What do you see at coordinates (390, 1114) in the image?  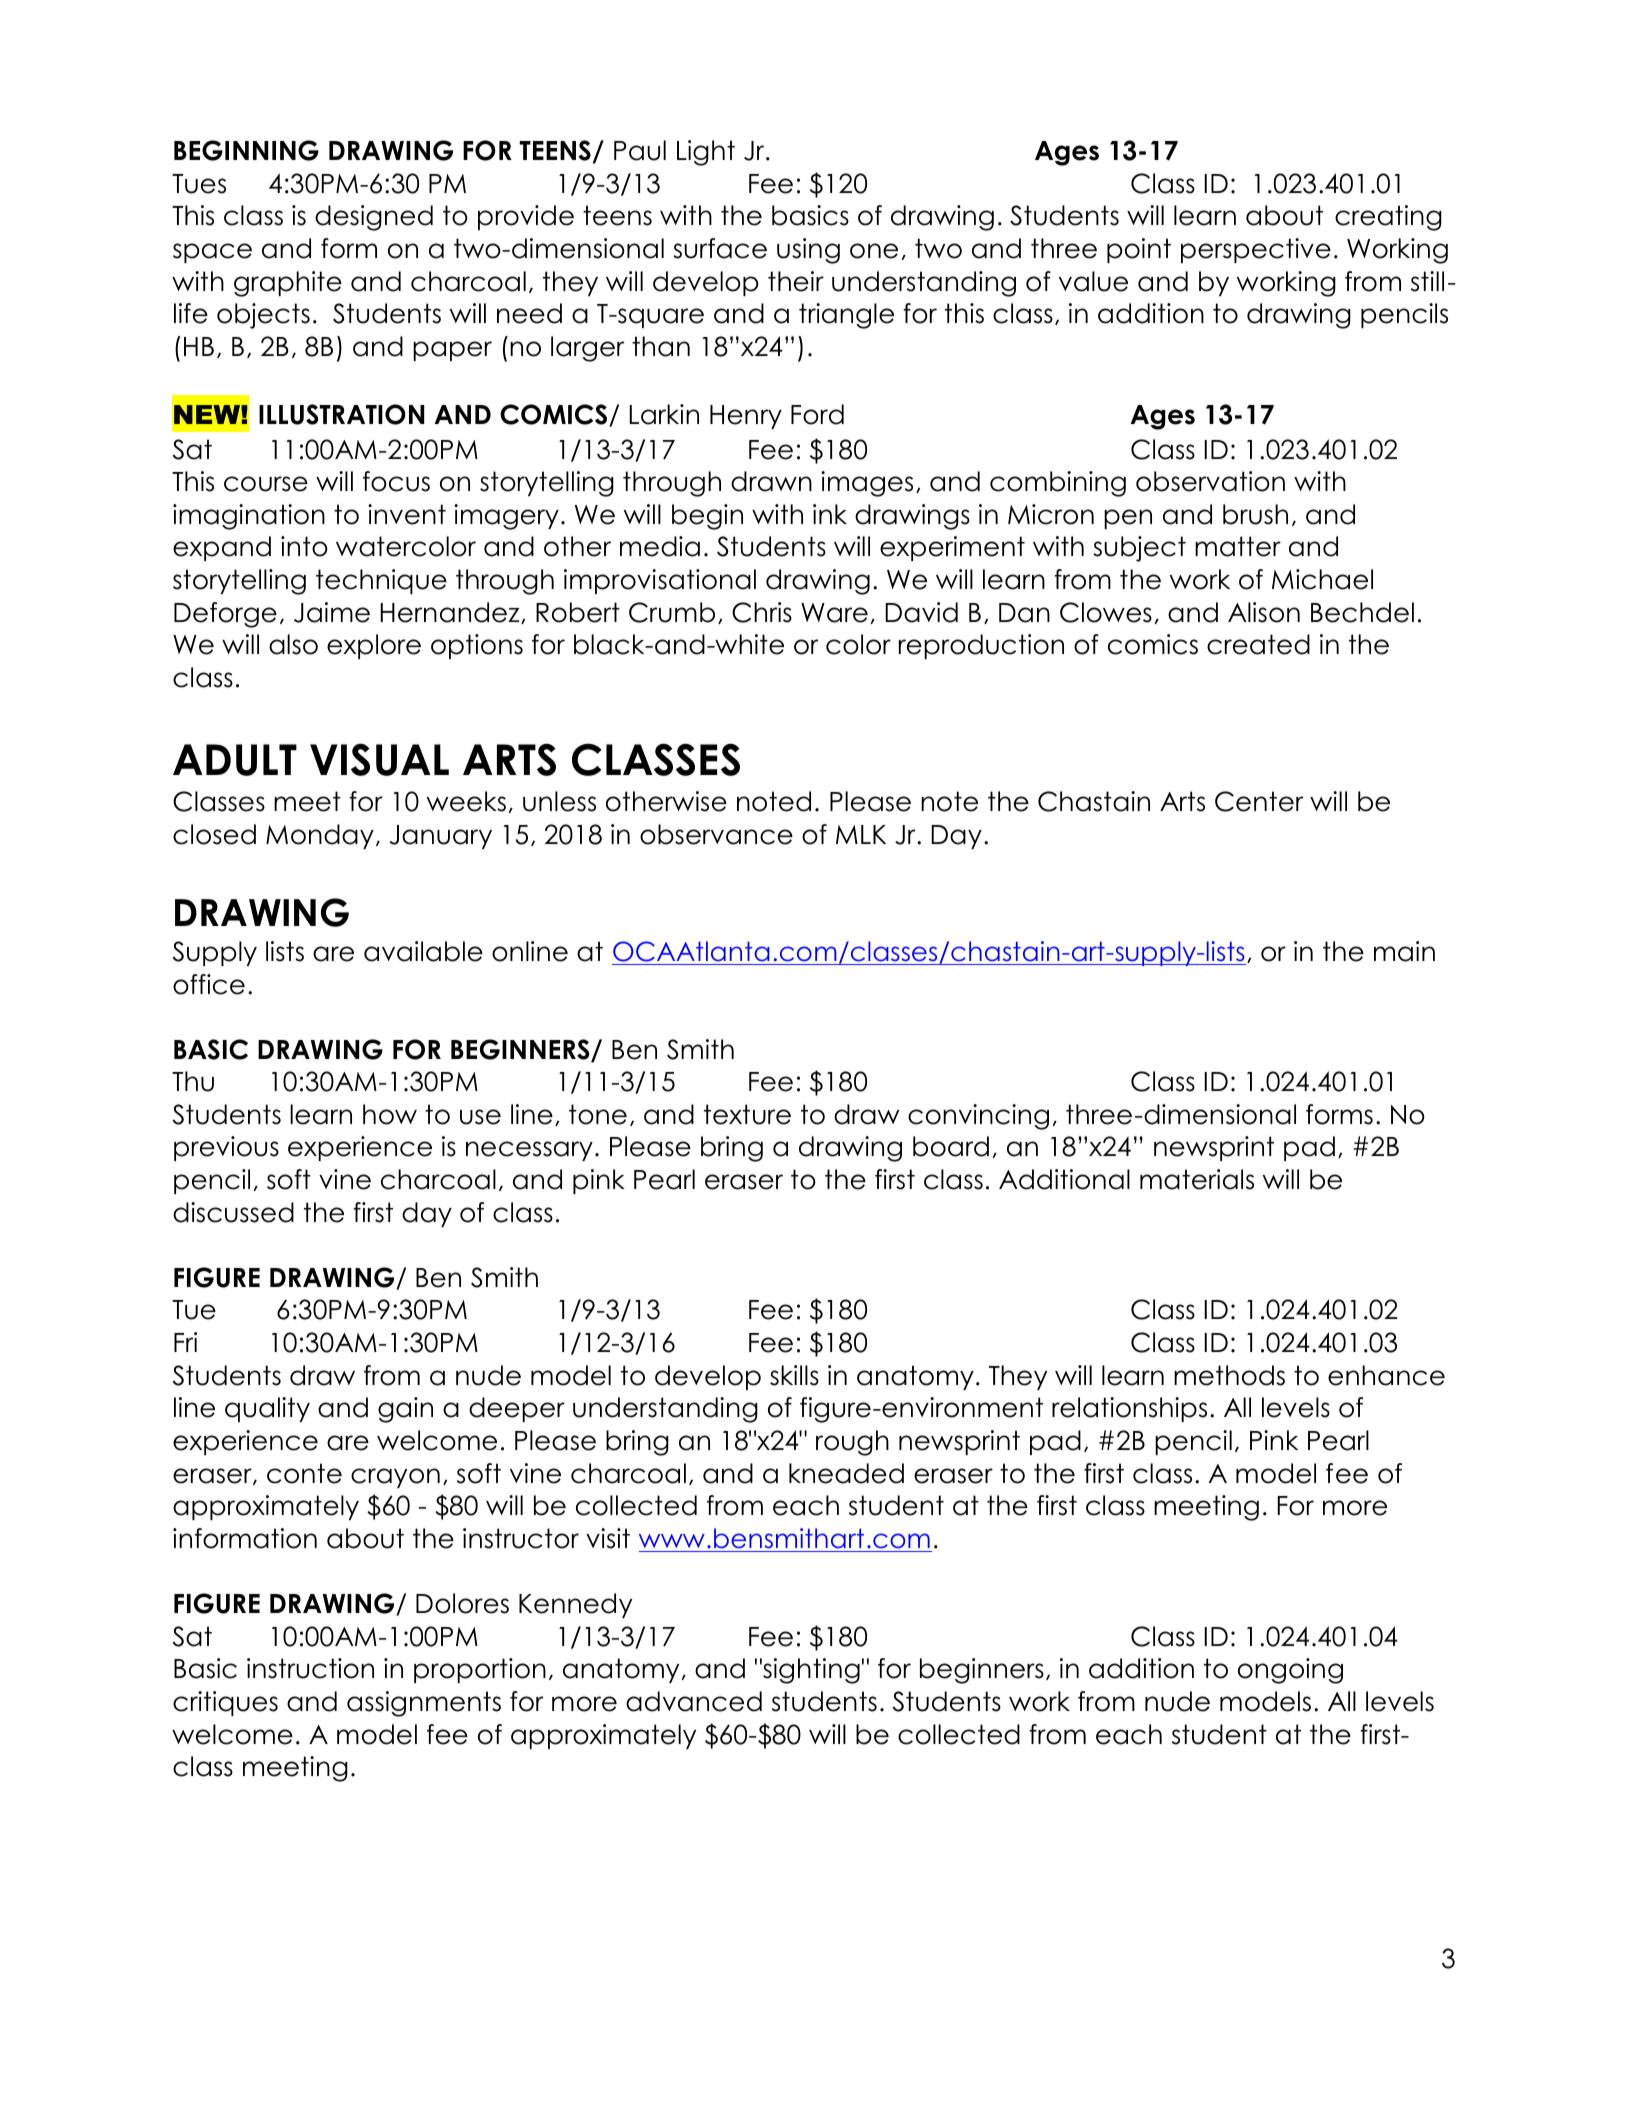 I see `how` at bounding box center [390, 1114].
